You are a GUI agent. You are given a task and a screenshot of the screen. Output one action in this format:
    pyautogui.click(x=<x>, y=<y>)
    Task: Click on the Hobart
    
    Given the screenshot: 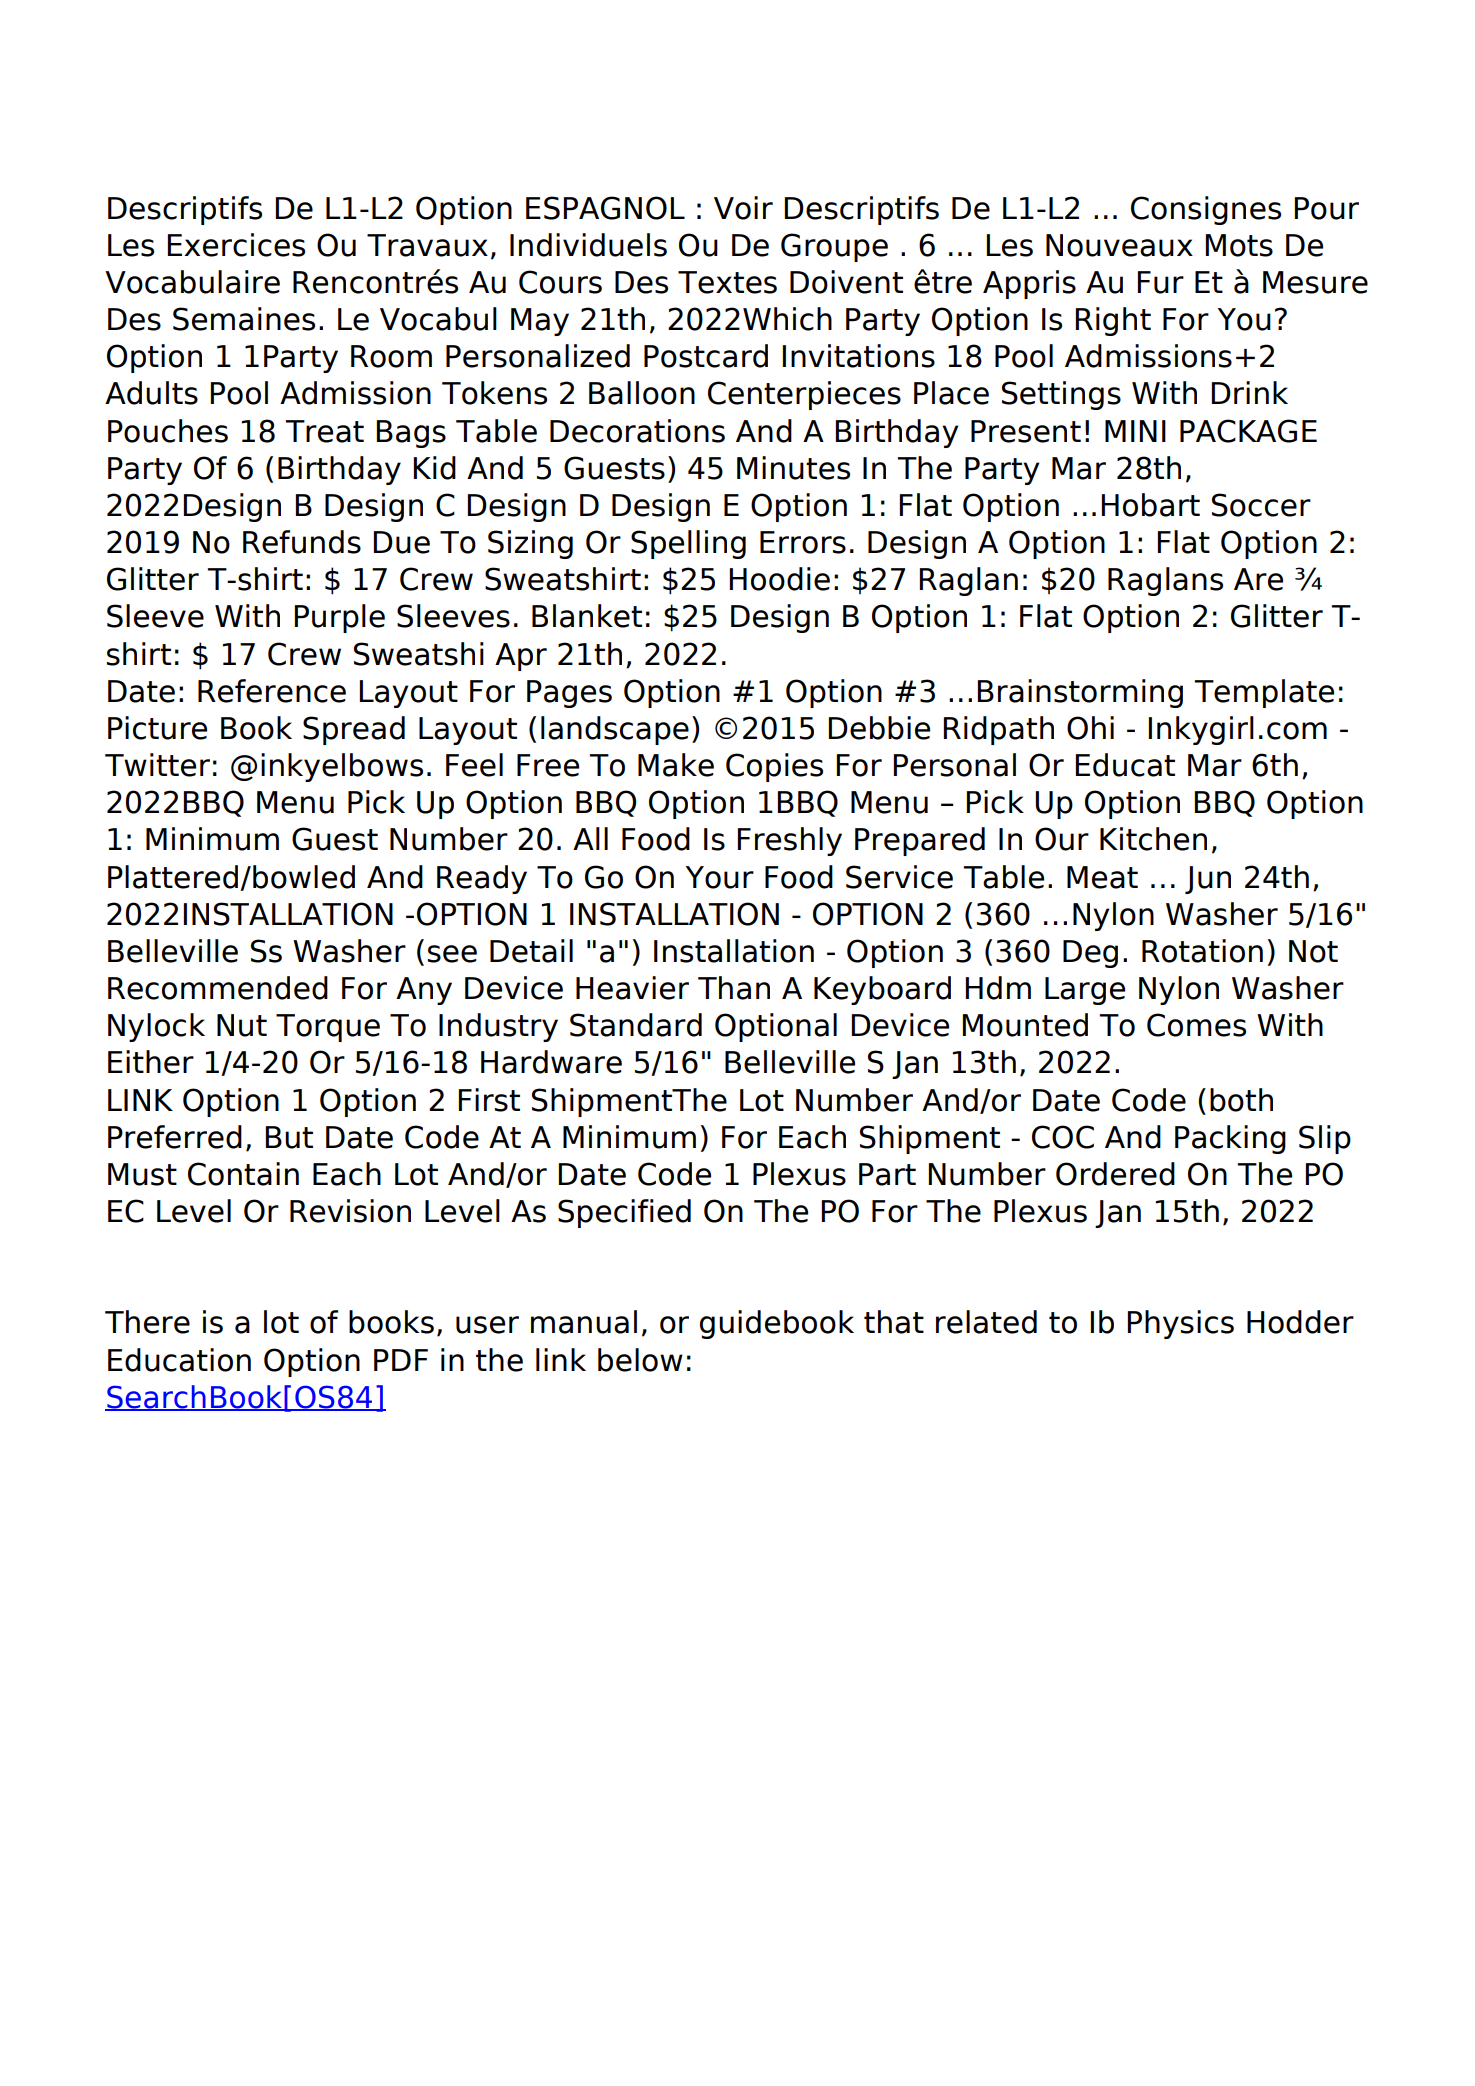 What is the action you would take?
    pyautogui.click(x=1150, y=505)
